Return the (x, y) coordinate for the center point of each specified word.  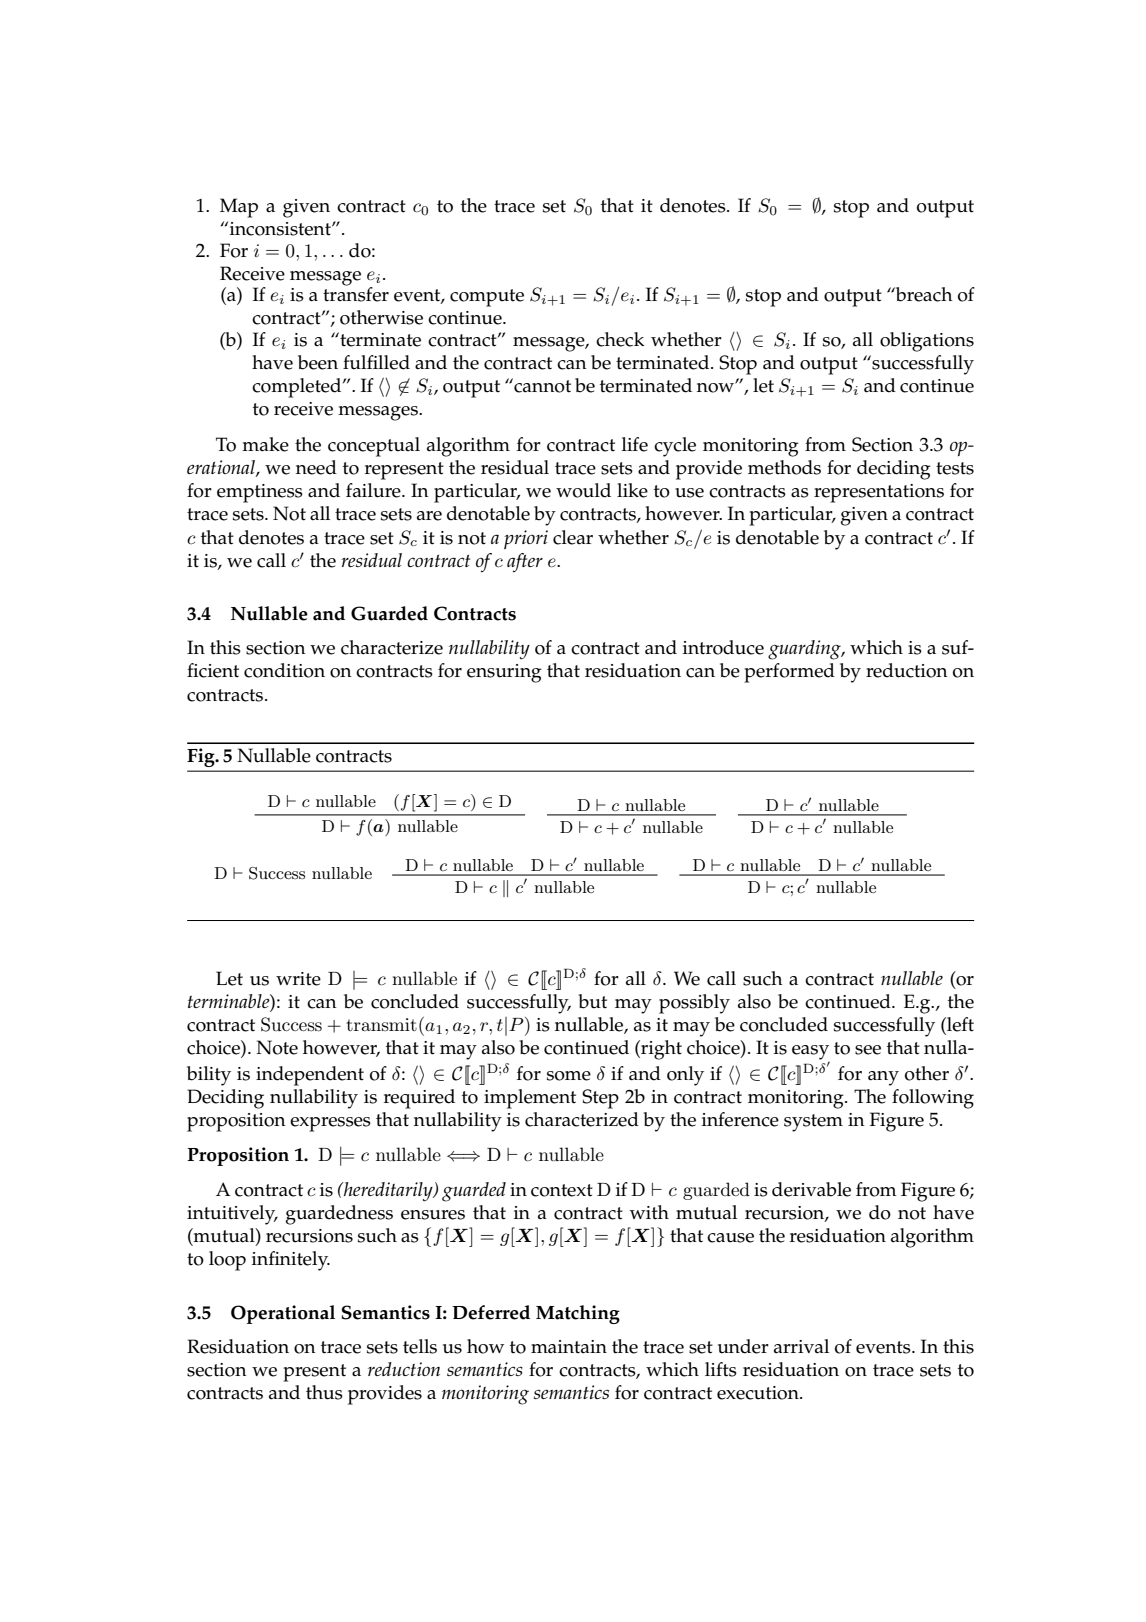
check (620, 339)
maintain (569, 1347)
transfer (356, 293)
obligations (927, 342)
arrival (801, 1346)
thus (324, 1392)
